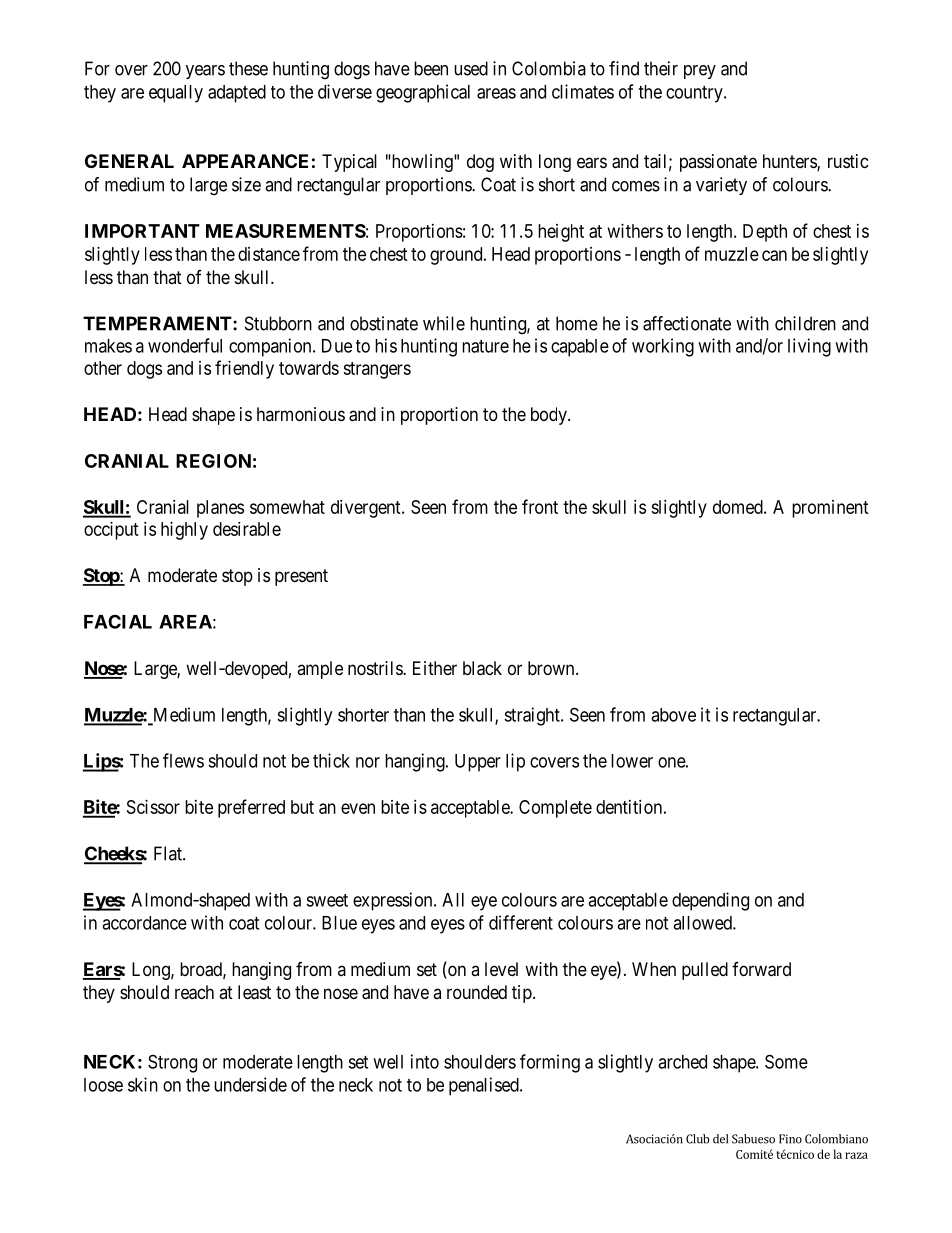 Image resolution: width=952 pixels, height=1233 pixels. What do you see at coordinates (169, 853) in the image?
I see `Flat` at bounding box center [169, 853].
